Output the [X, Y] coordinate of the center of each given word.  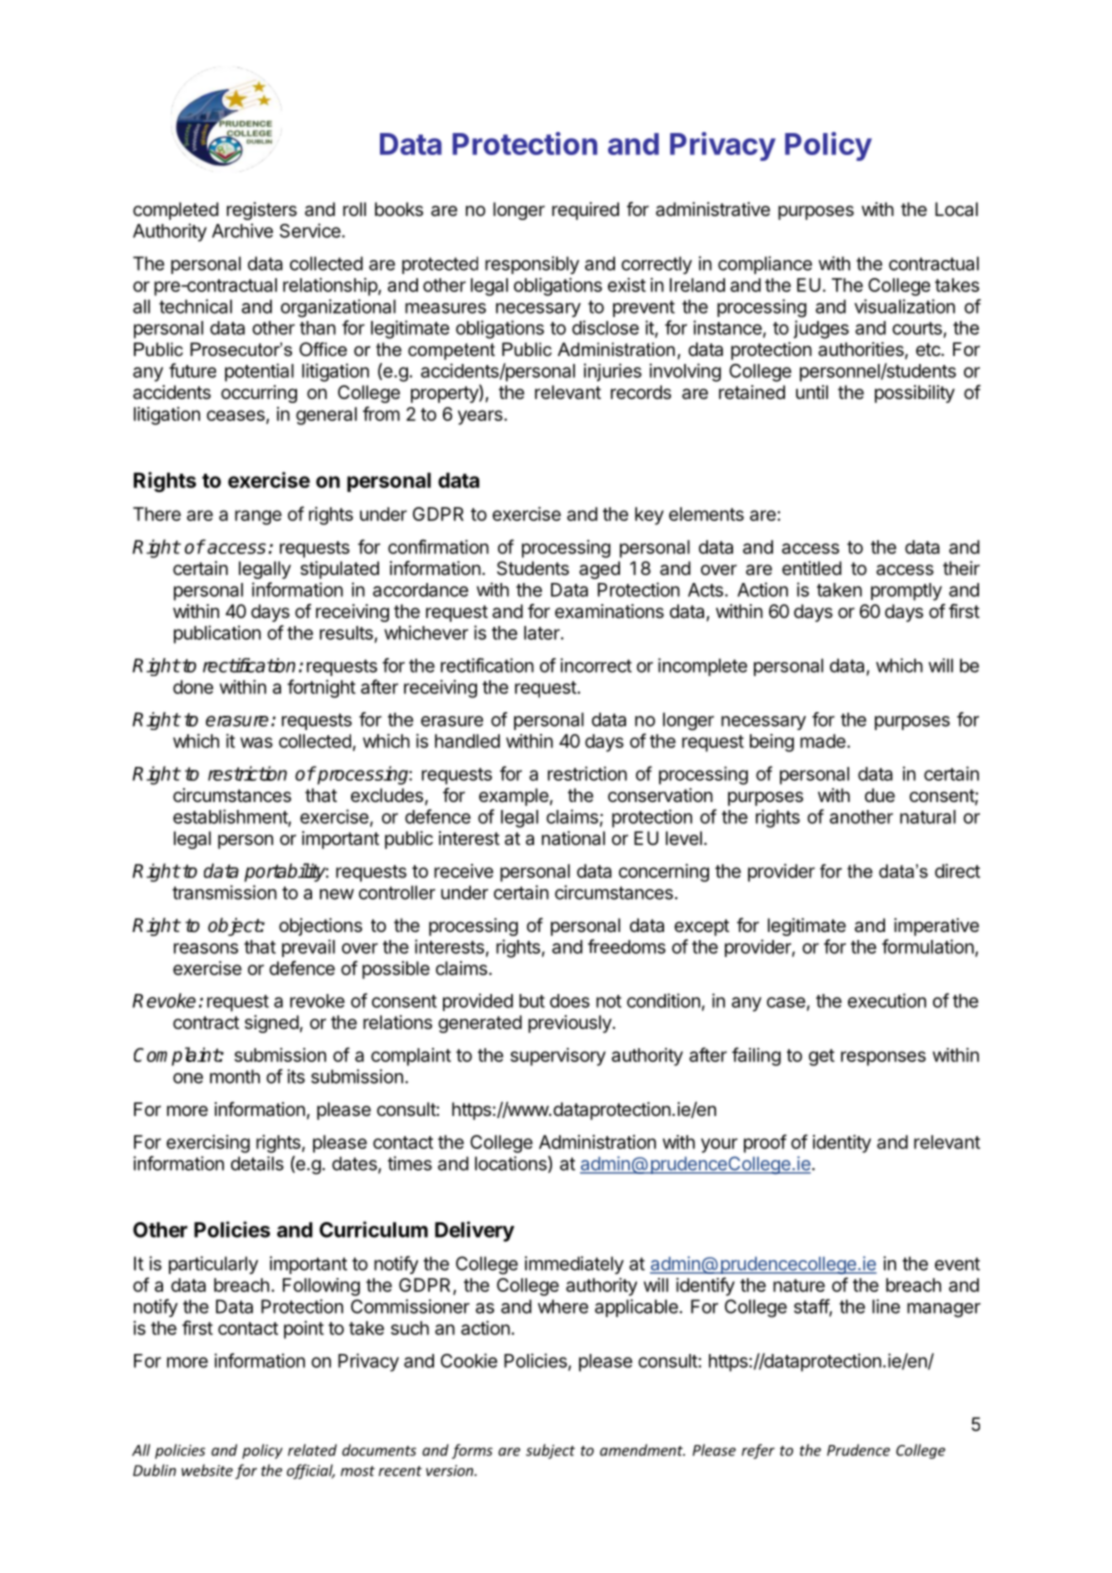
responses [883, 1058]
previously [570, 1024]
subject [550, 1451]
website [207, 1470]
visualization [904, 306]
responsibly [532, 265]
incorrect [596, 665]
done [193, 687]
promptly [906, 592]
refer [758, 1451]
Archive [242, 230]
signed [272, 1024]
